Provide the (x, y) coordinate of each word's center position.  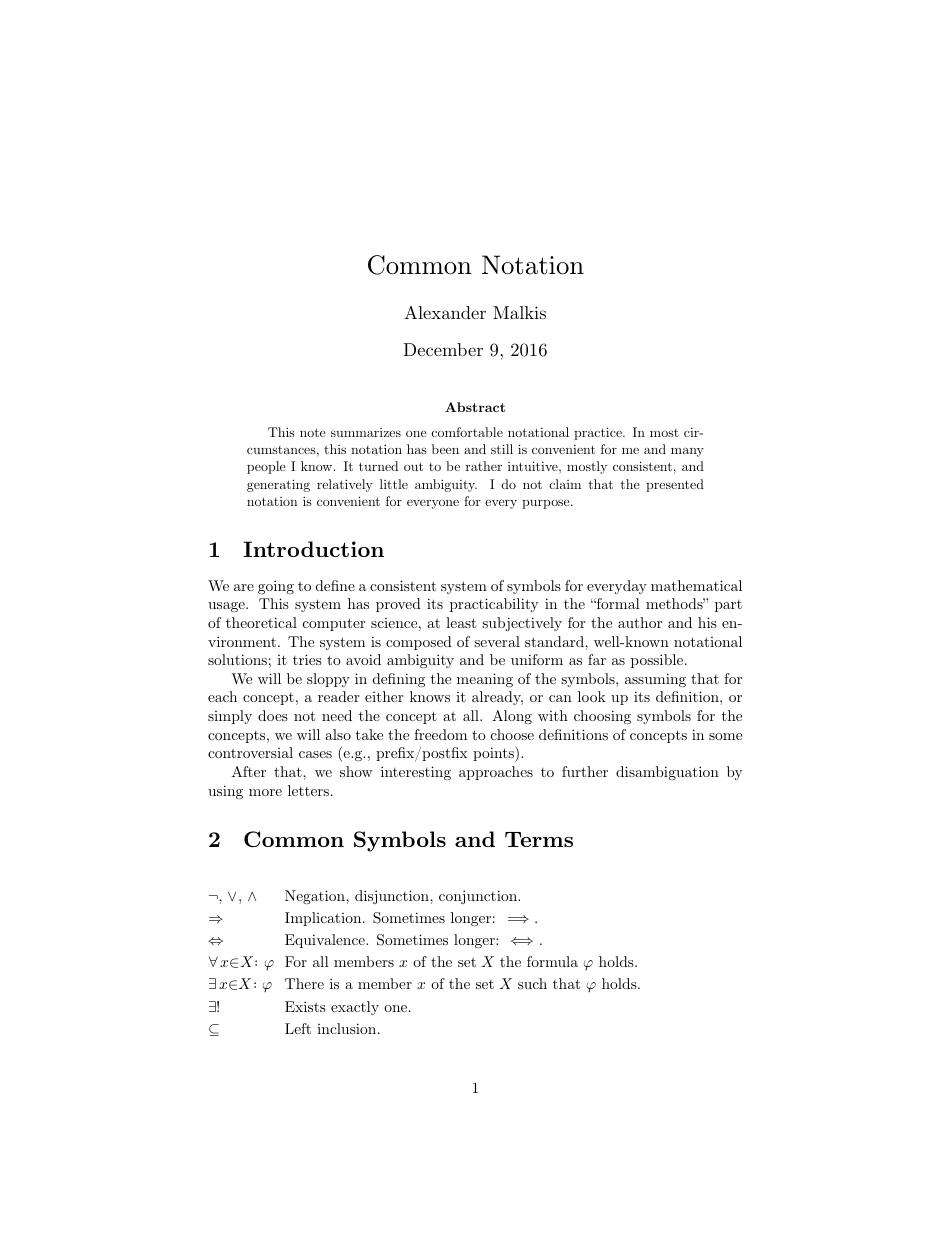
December (443, 349)
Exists (305, 1006)
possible (658, 661)
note (313, 432)
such (532, 983)
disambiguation (667, 773)
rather (484, 466)
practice (599, 433)
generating (278, 485)
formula (552, 961)
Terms (539, 839)
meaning (485, 680)
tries (307, 659)
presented (675, 485)
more (265, 792)
